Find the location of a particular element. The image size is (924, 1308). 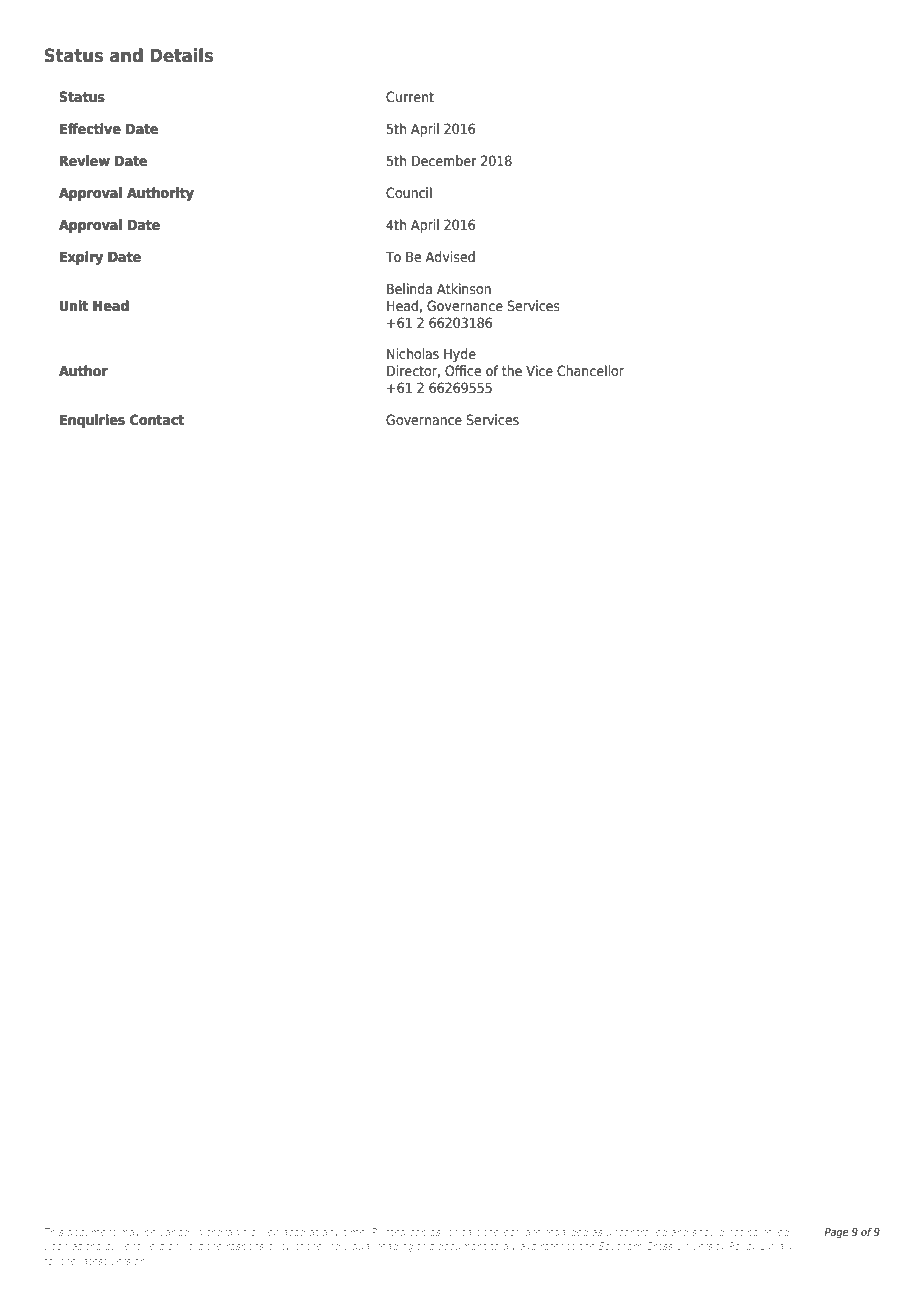

Contact is located at coordinates (157, 419).
